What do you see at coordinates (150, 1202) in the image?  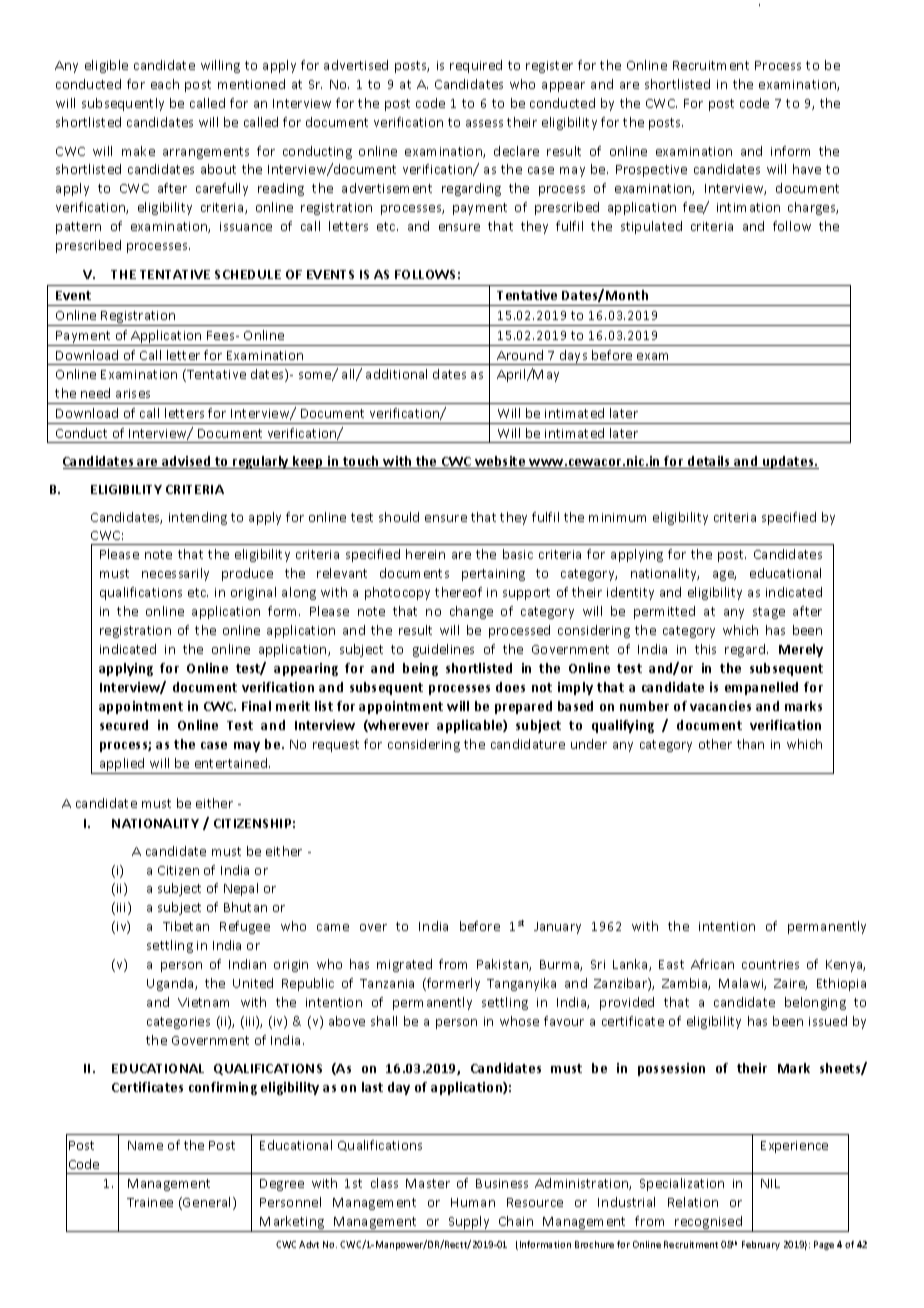 I see `Trainee` at bounding box center [150, 1202].
